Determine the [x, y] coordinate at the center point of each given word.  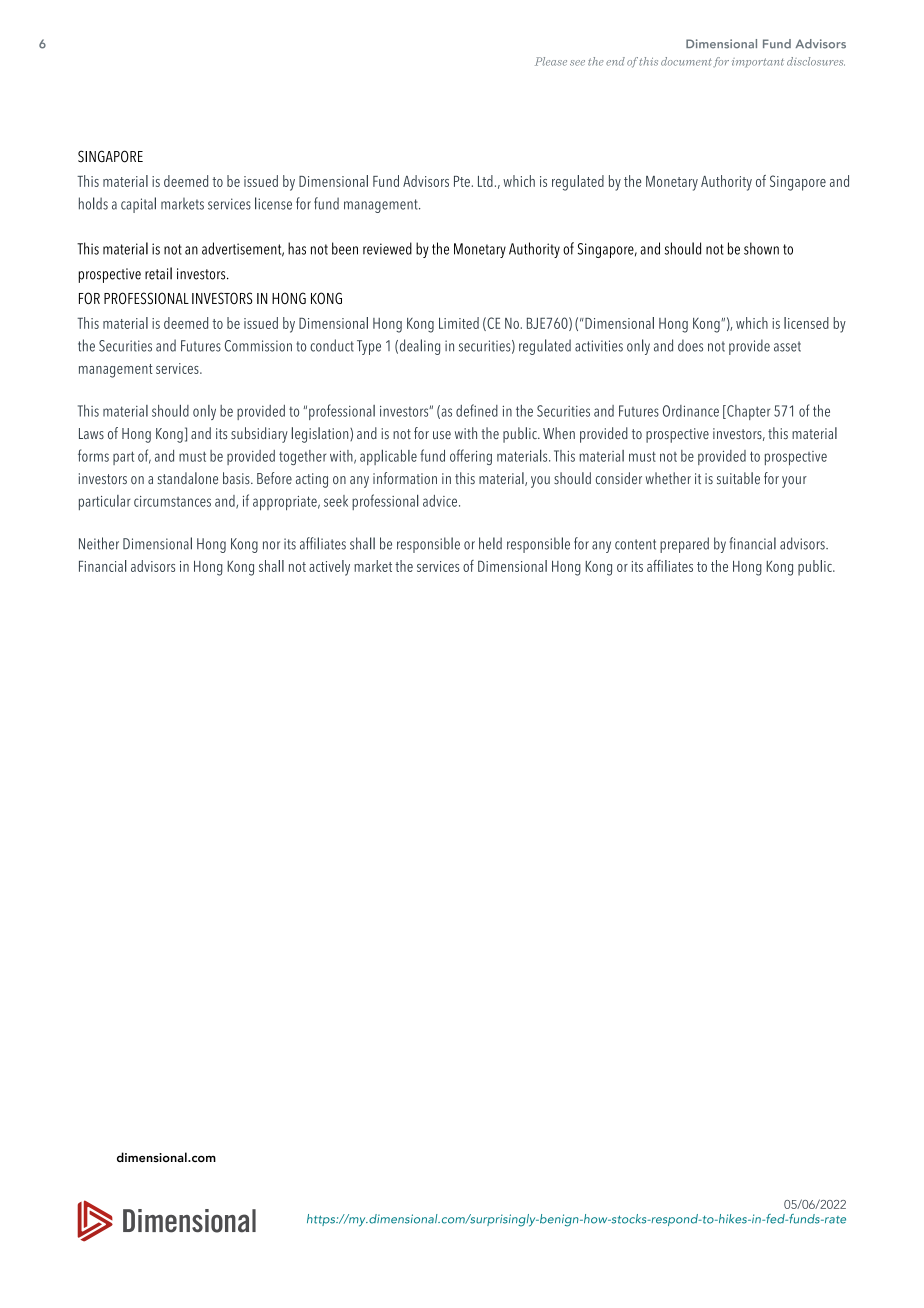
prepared [684, 545]
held [490, 543]
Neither [99, 543]
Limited [459, 323]
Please [551, 61]
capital [138, 205]
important [758, 62]
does [690, 345]
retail [158, 273]
